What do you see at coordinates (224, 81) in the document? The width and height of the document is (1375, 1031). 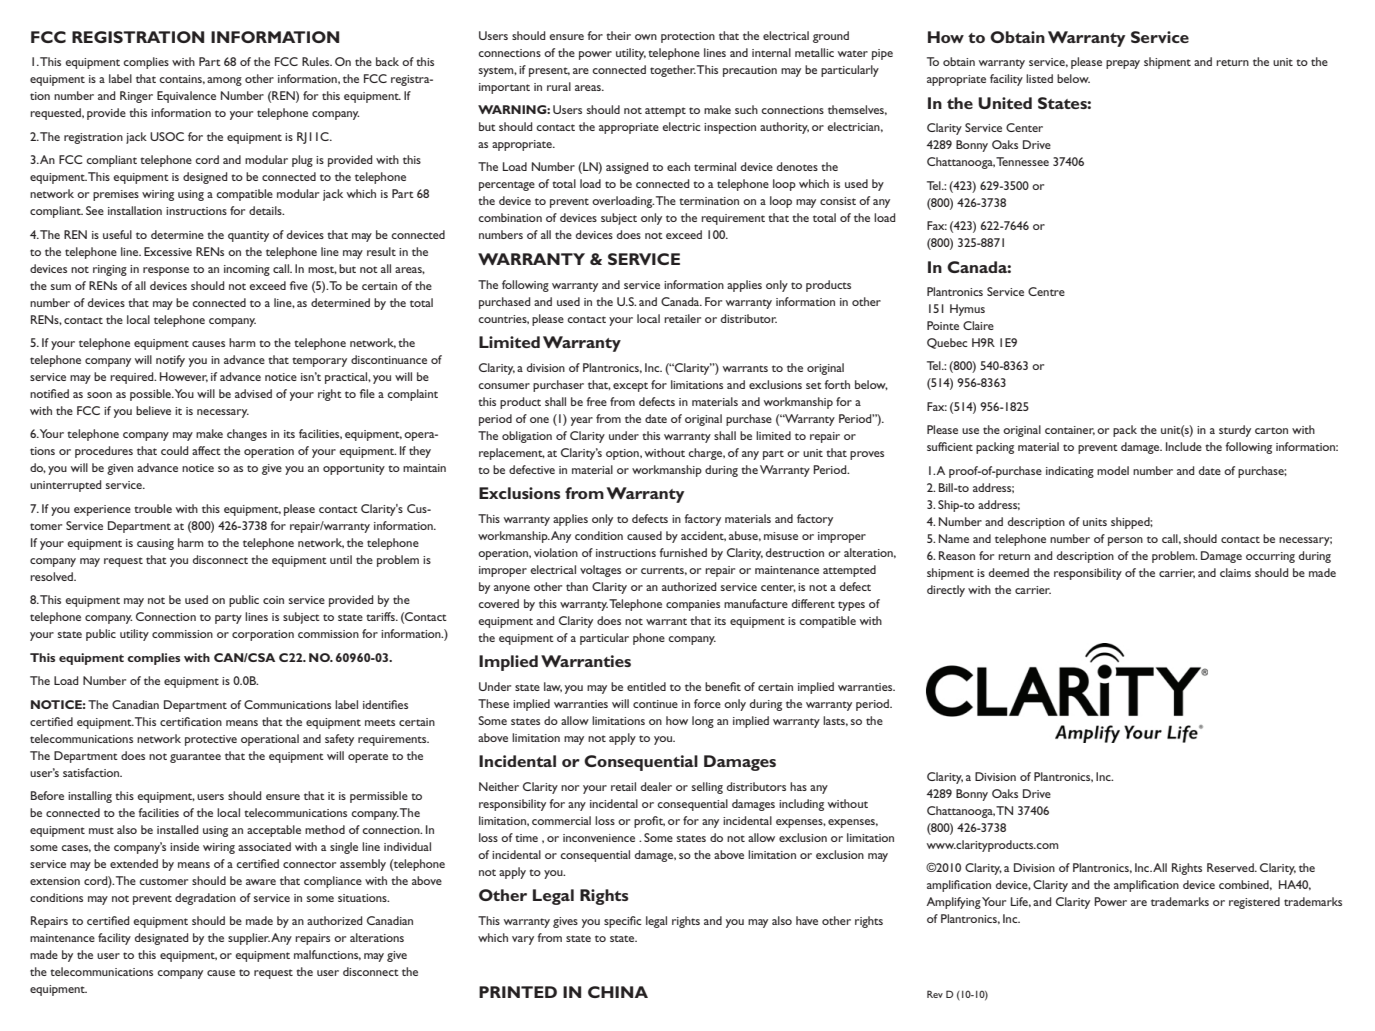 I see `among` at bounding box center [224, 81].
